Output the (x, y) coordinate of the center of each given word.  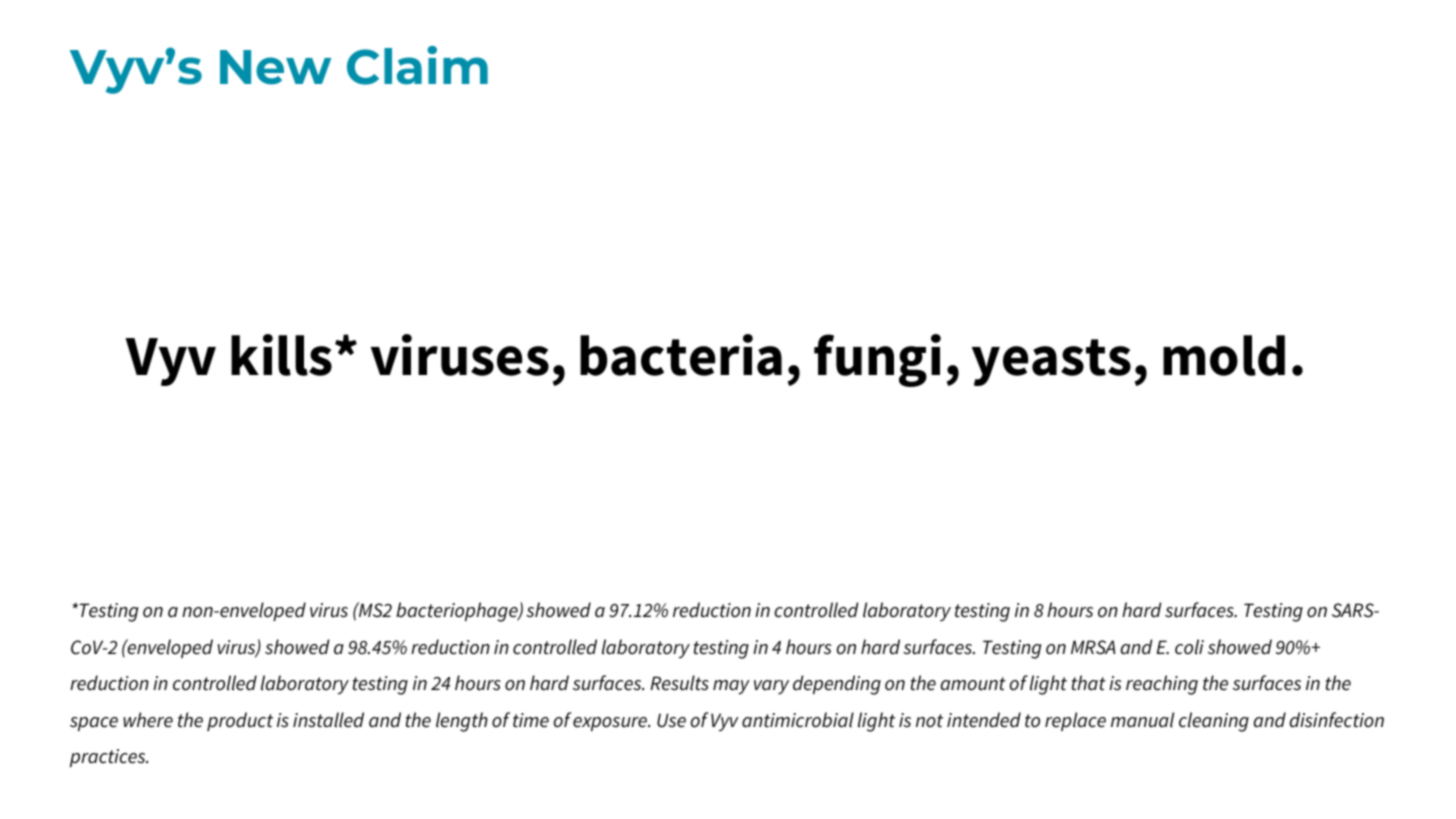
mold (1224, 355)
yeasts (1051, 362)
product (240, 721)
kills (281, 355)
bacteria (681, 355)
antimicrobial (798, 720)
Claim (417, 65)
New (275, 67)
